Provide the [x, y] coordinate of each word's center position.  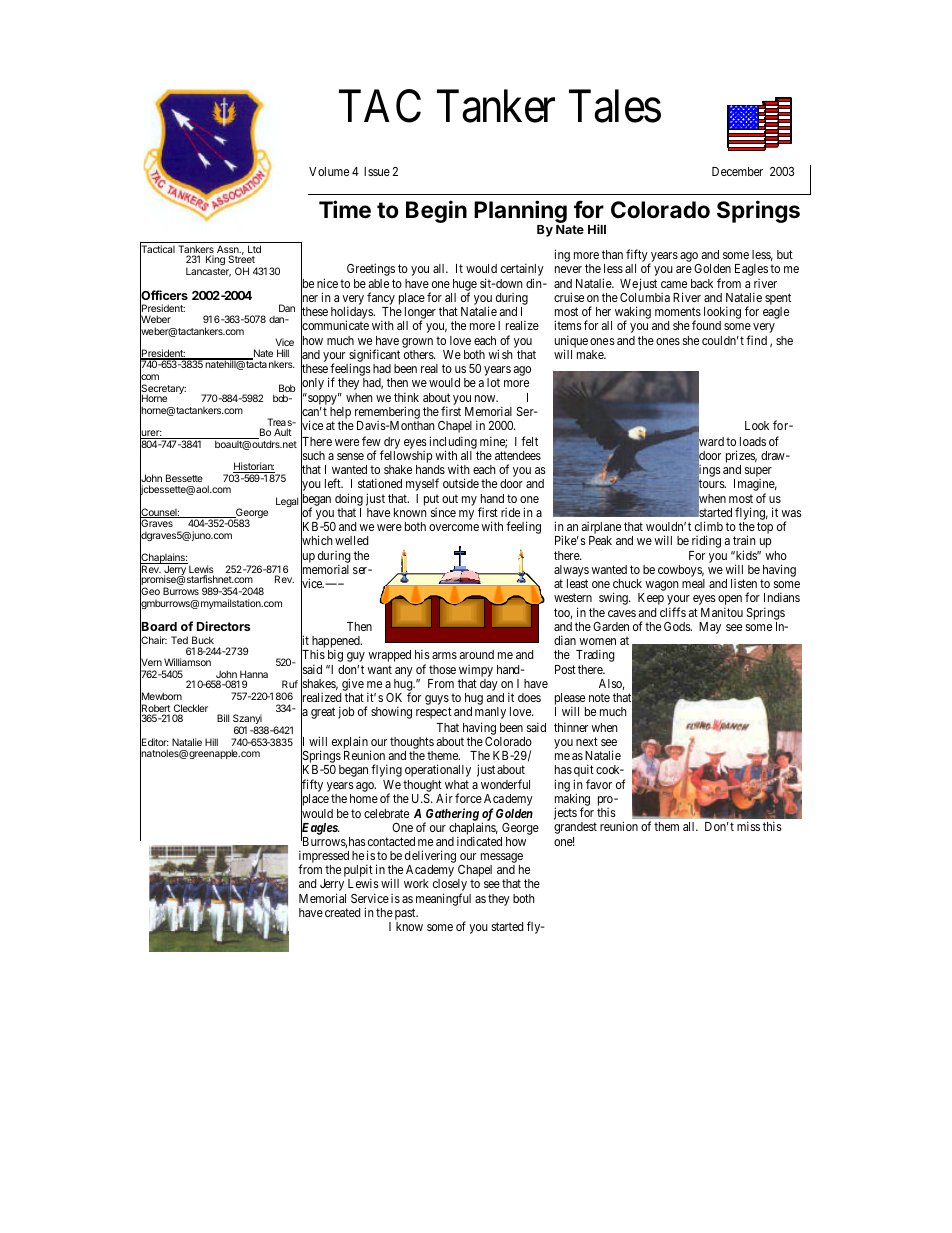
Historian [254, 467]
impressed [324, 858]
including [453, 443]
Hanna [253, 675]
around [477, 654]
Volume [329, 171]
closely [450, 886]
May [710, 628]
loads [753, 441]
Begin [436, 211]
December [737, 171]
